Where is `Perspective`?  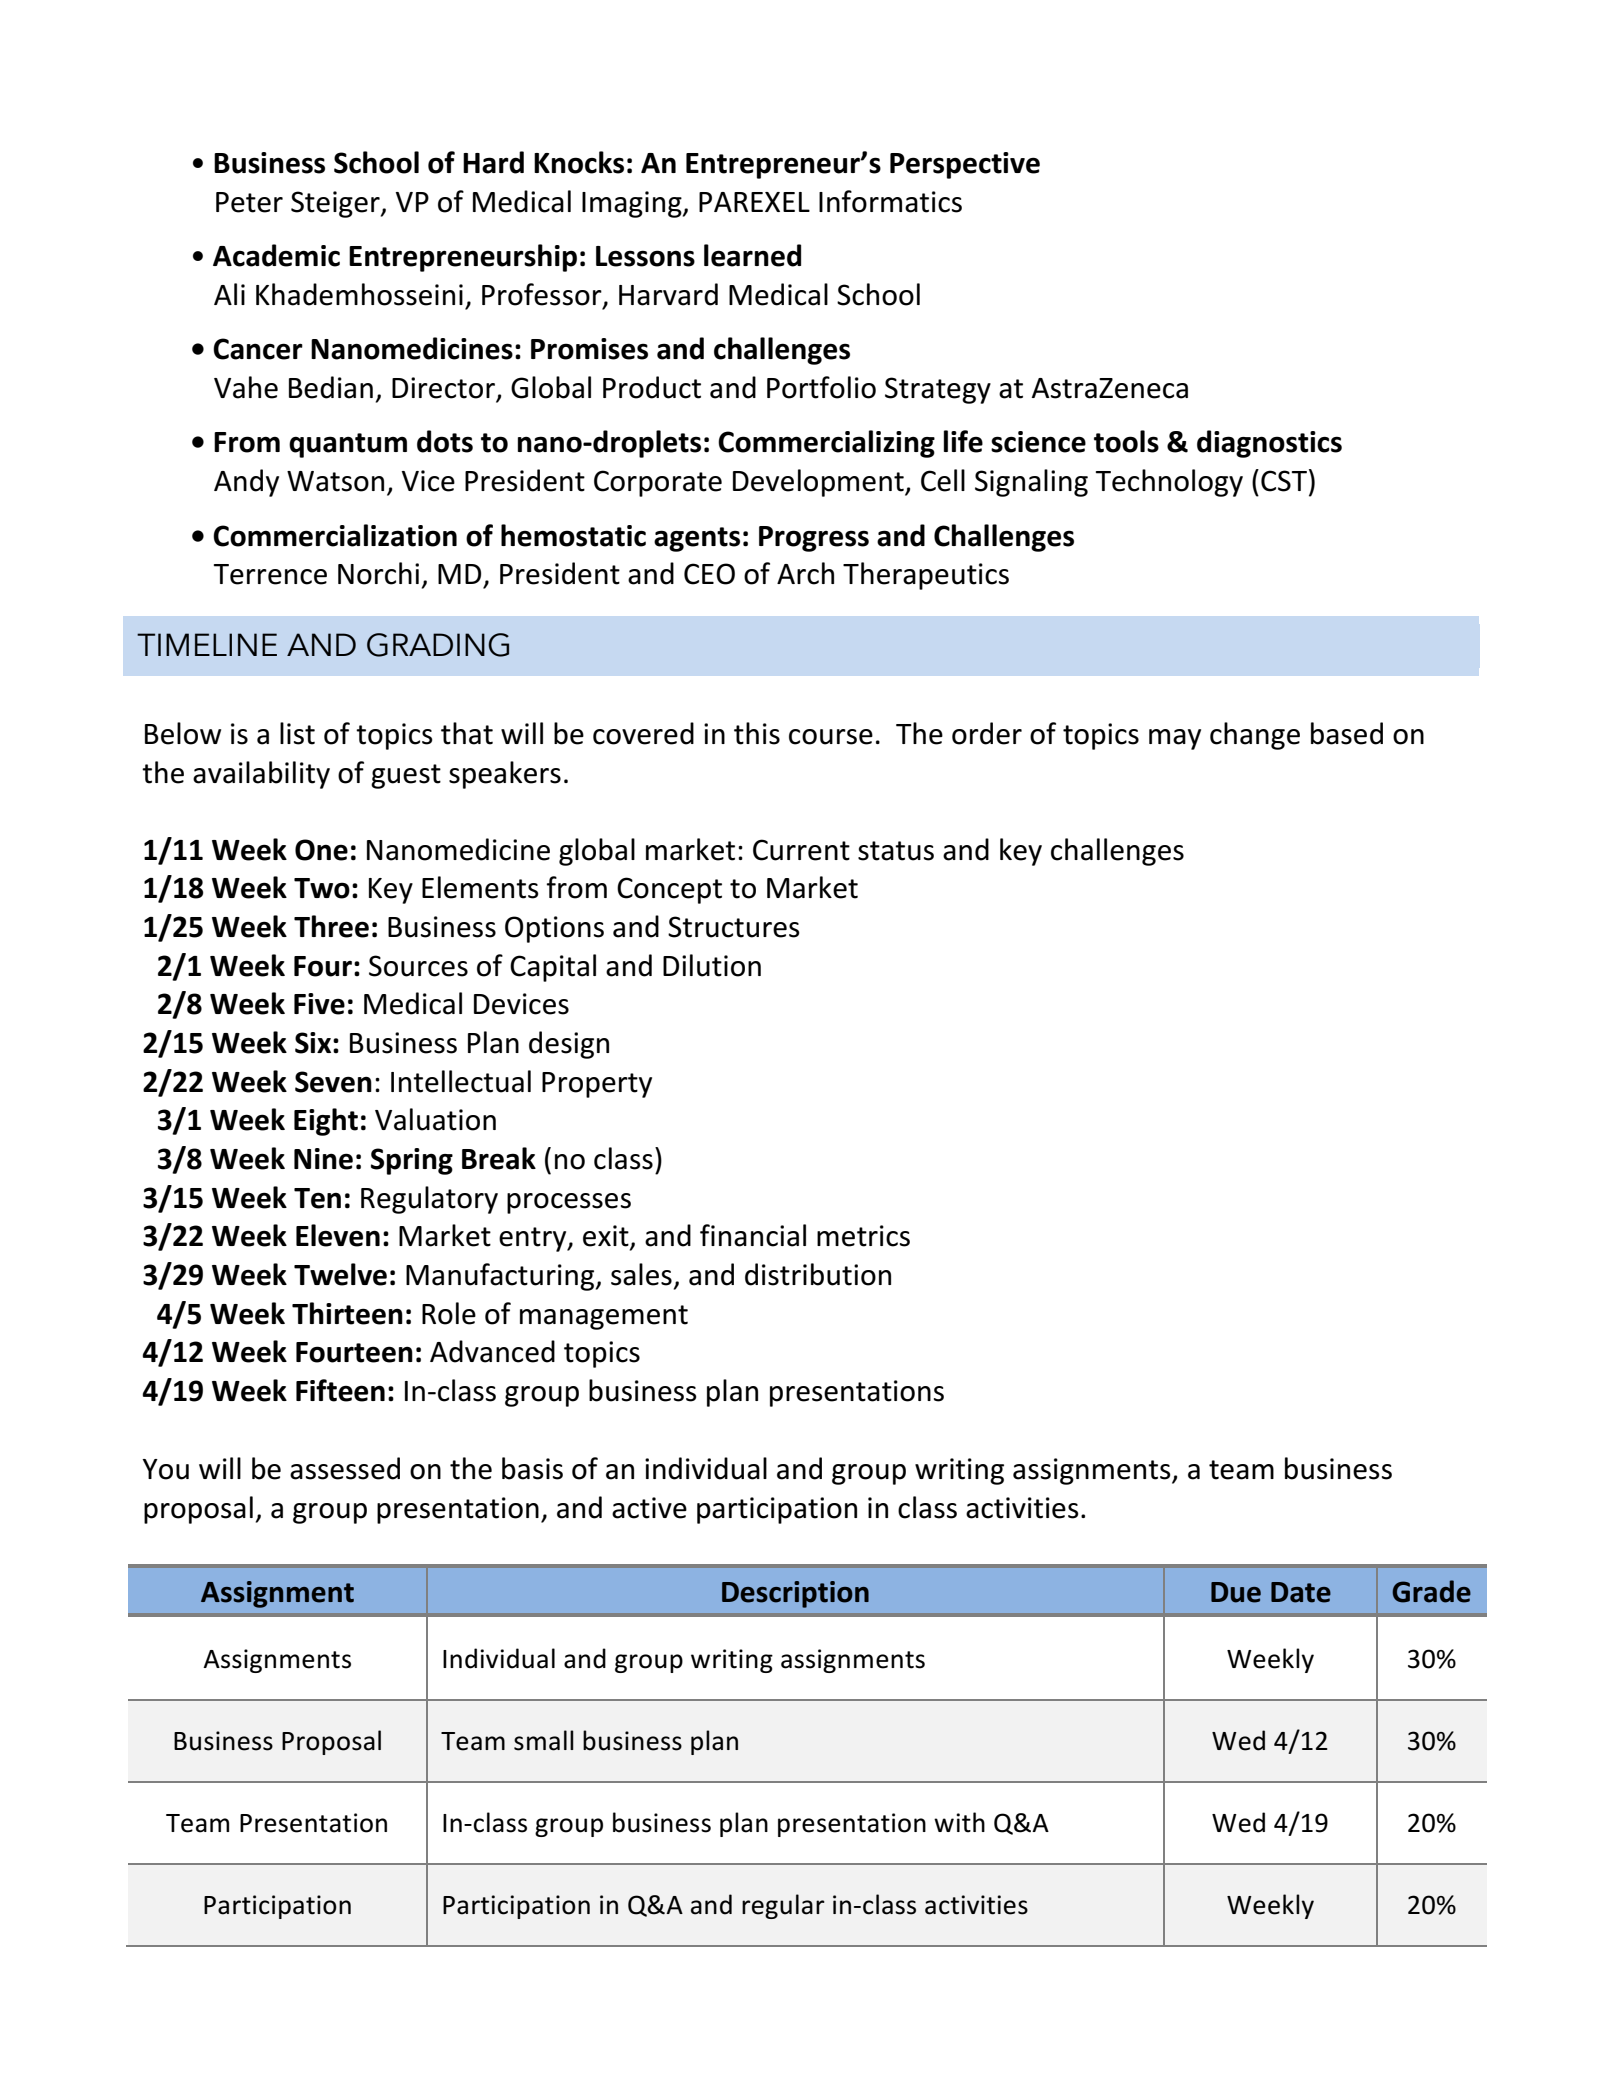 Perspective is located at coordinates (965, 165).
